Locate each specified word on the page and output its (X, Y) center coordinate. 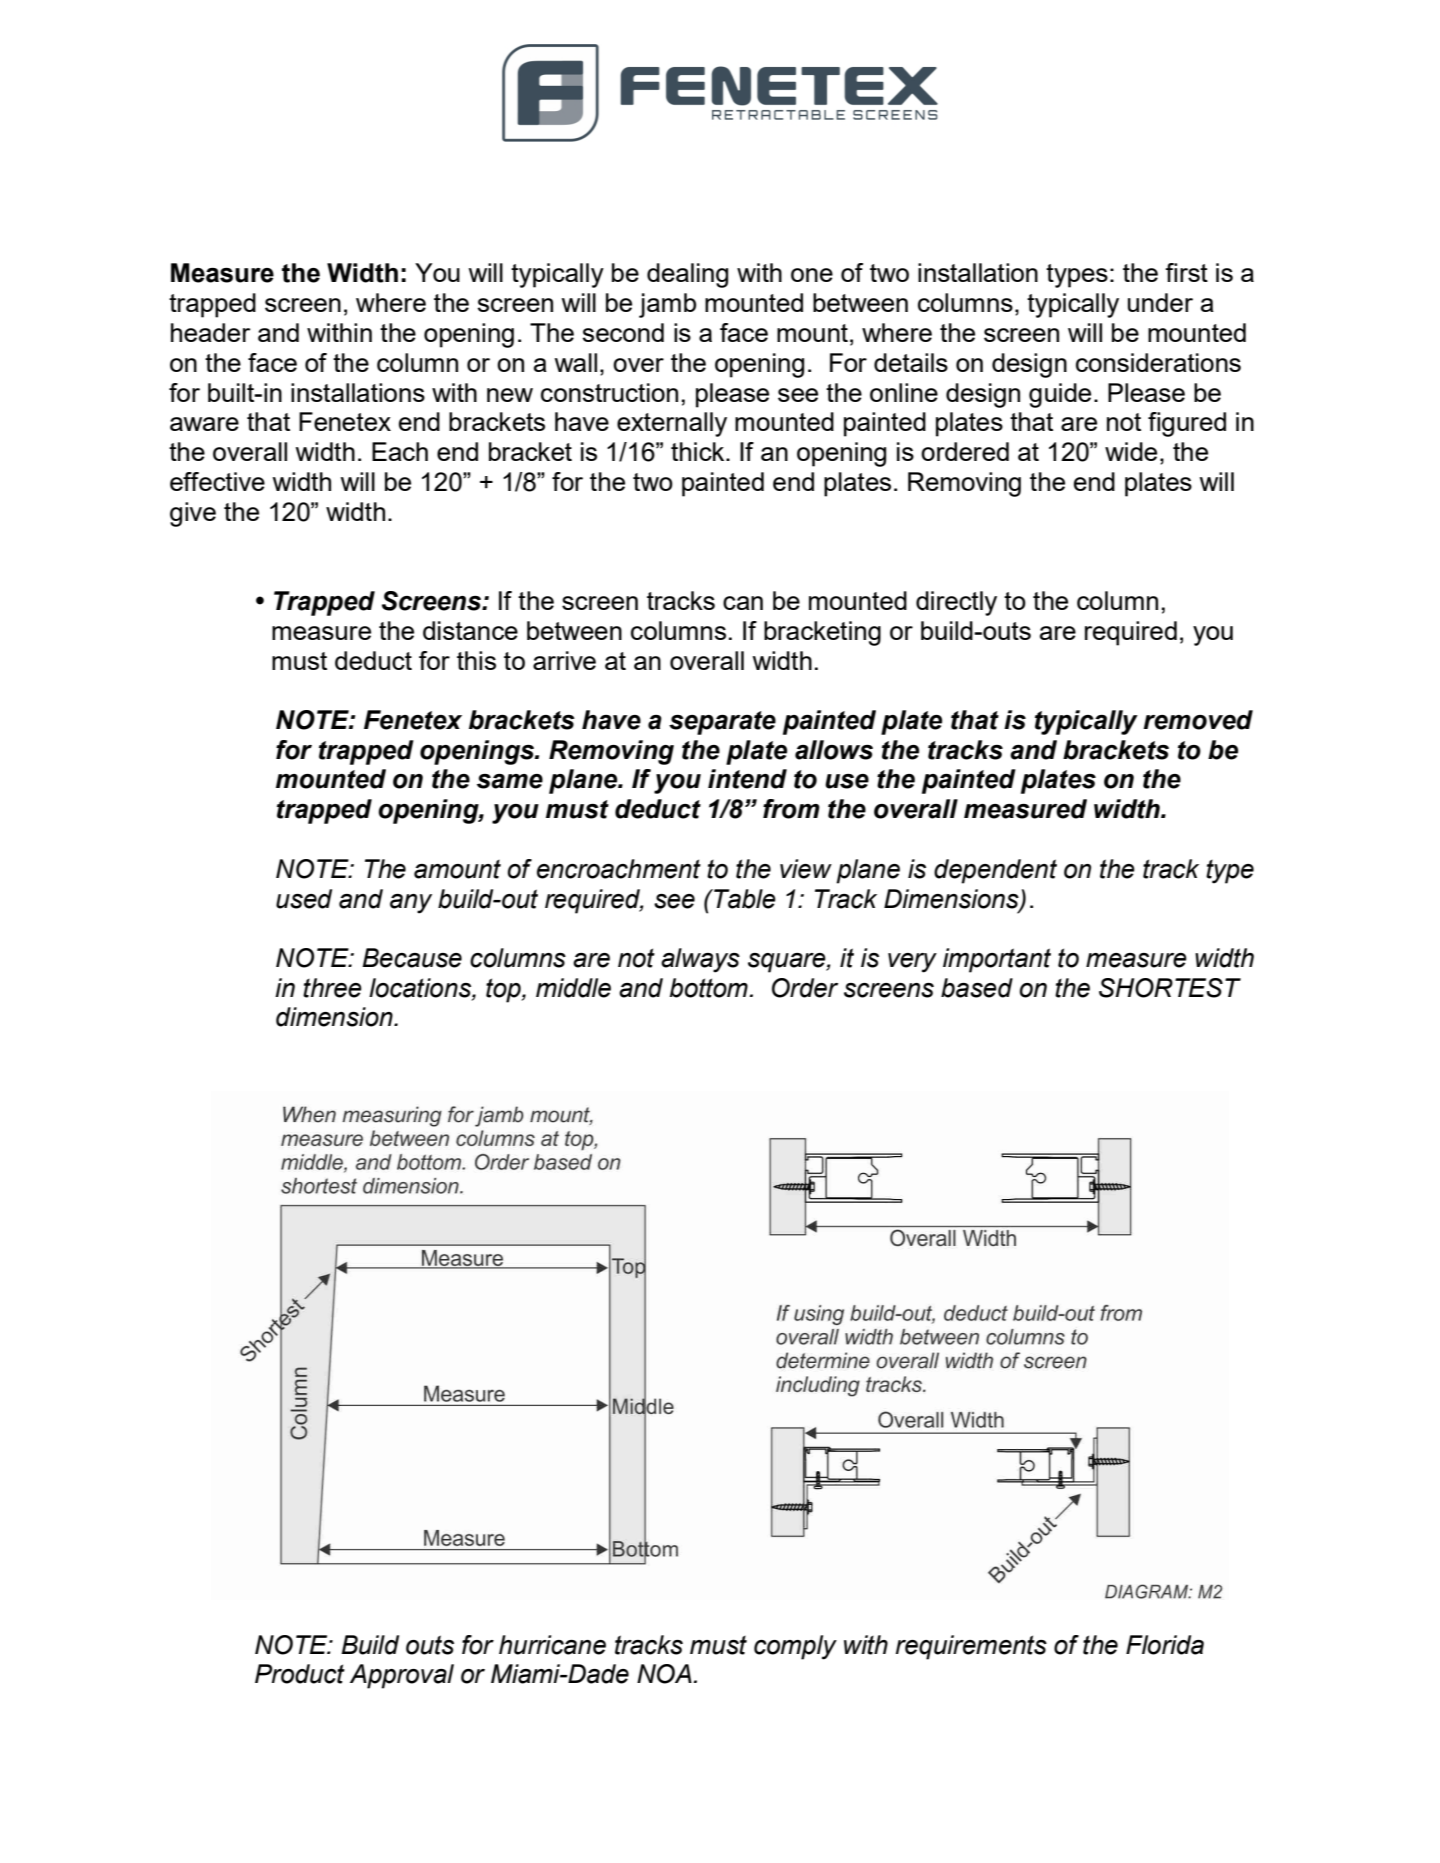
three (332, 988)
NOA (664, 1674)
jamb (667, 305)
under (1160, 302)
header (210, 332)
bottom (709, 988)
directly (956, 603)
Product (300, 1674)
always (700, 960)
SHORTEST (1170, 988)
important (997, 960)
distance (470, 630)
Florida (1165, 1645)
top (504, 990)
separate (722, 723)
